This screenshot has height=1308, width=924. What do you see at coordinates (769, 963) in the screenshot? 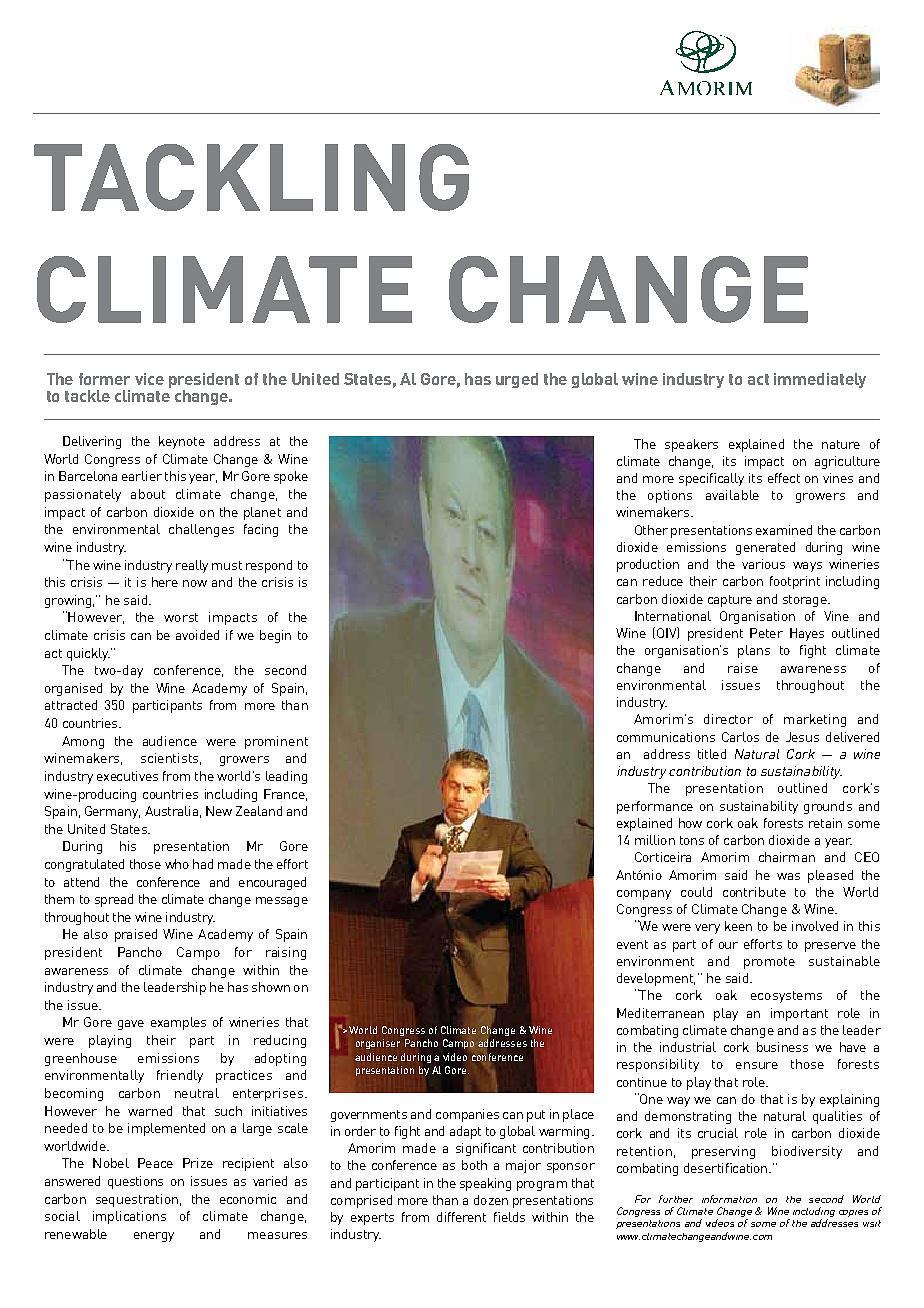
I see `promote` at bounding box center [769, 963].
